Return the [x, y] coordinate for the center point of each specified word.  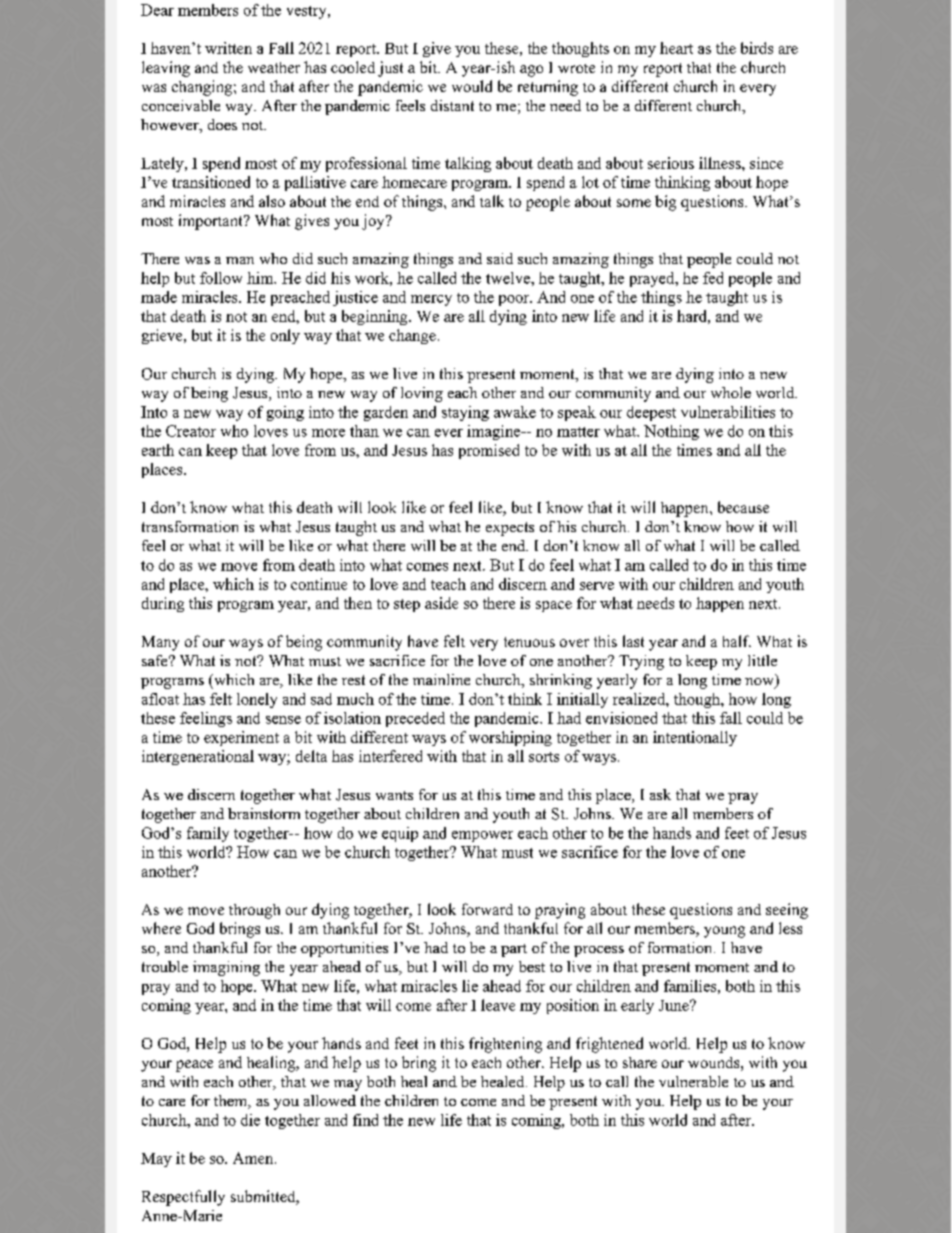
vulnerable [693, 1081]
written [228, 48]
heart [676, 48]
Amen [254, 1158]
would [472, 86]
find [365, 1120]
